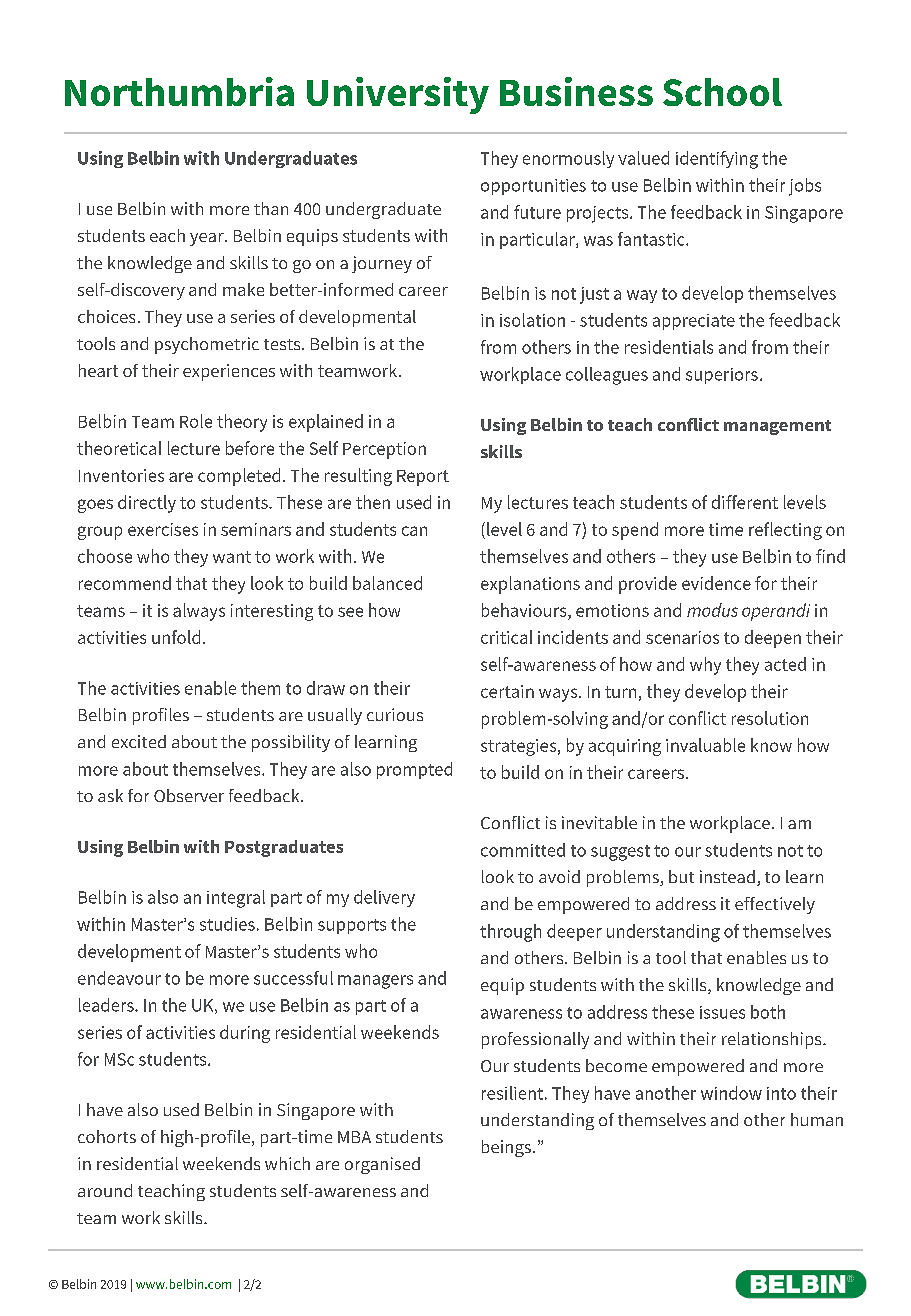  What do you see at coordinates (745, 502) in the document?
I see `different` at bounding box center [745, 502].
